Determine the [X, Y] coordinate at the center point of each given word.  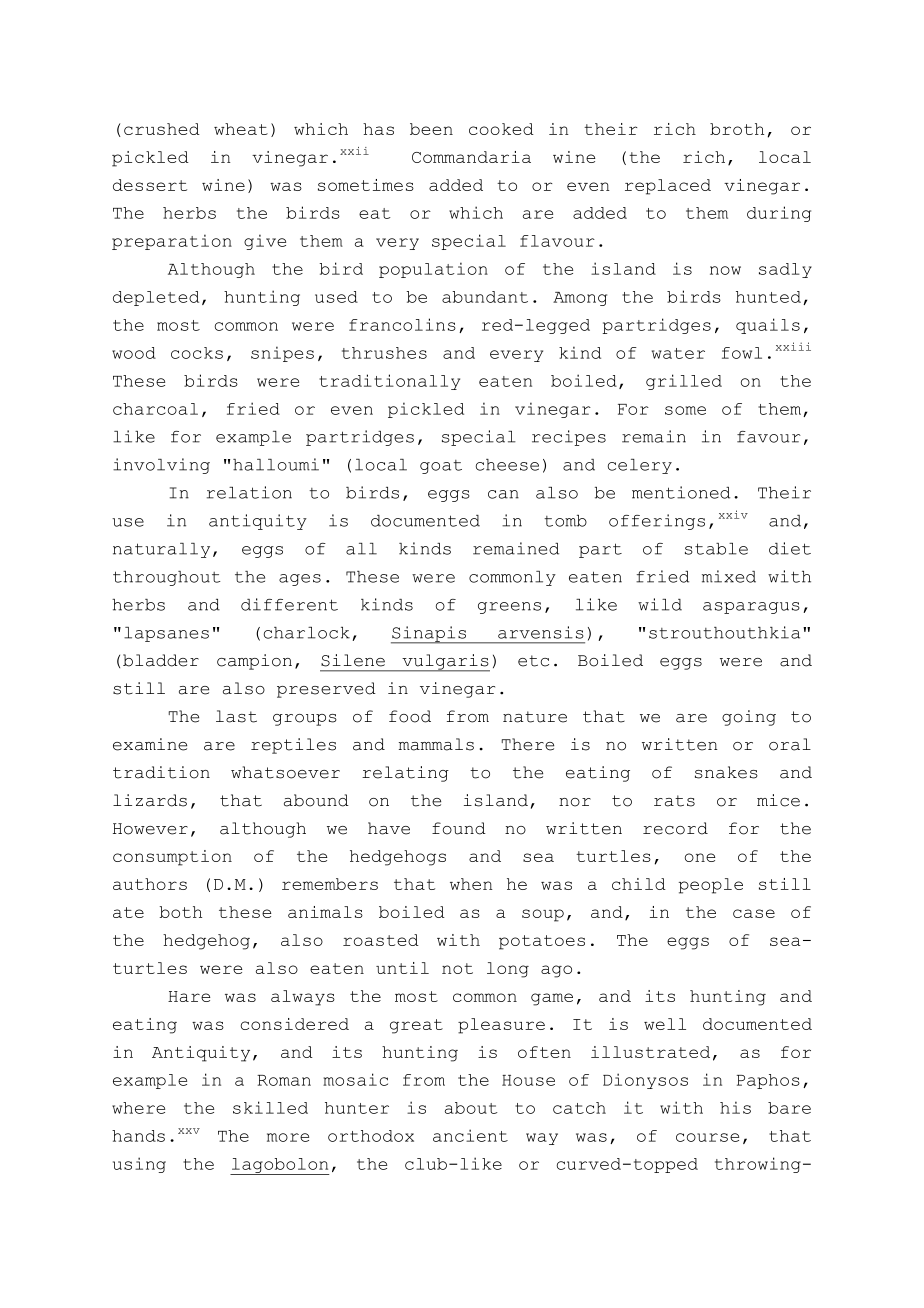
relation [249, 492]
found [459, 828]
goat [441, 467]
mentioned [681, 492]
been [431, 129]
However [150, 829]
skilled [270, 1107]
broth [737, 129]
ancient [470, 1135]
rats [674, 801]
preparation [172, 242]
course [707, 1137]
